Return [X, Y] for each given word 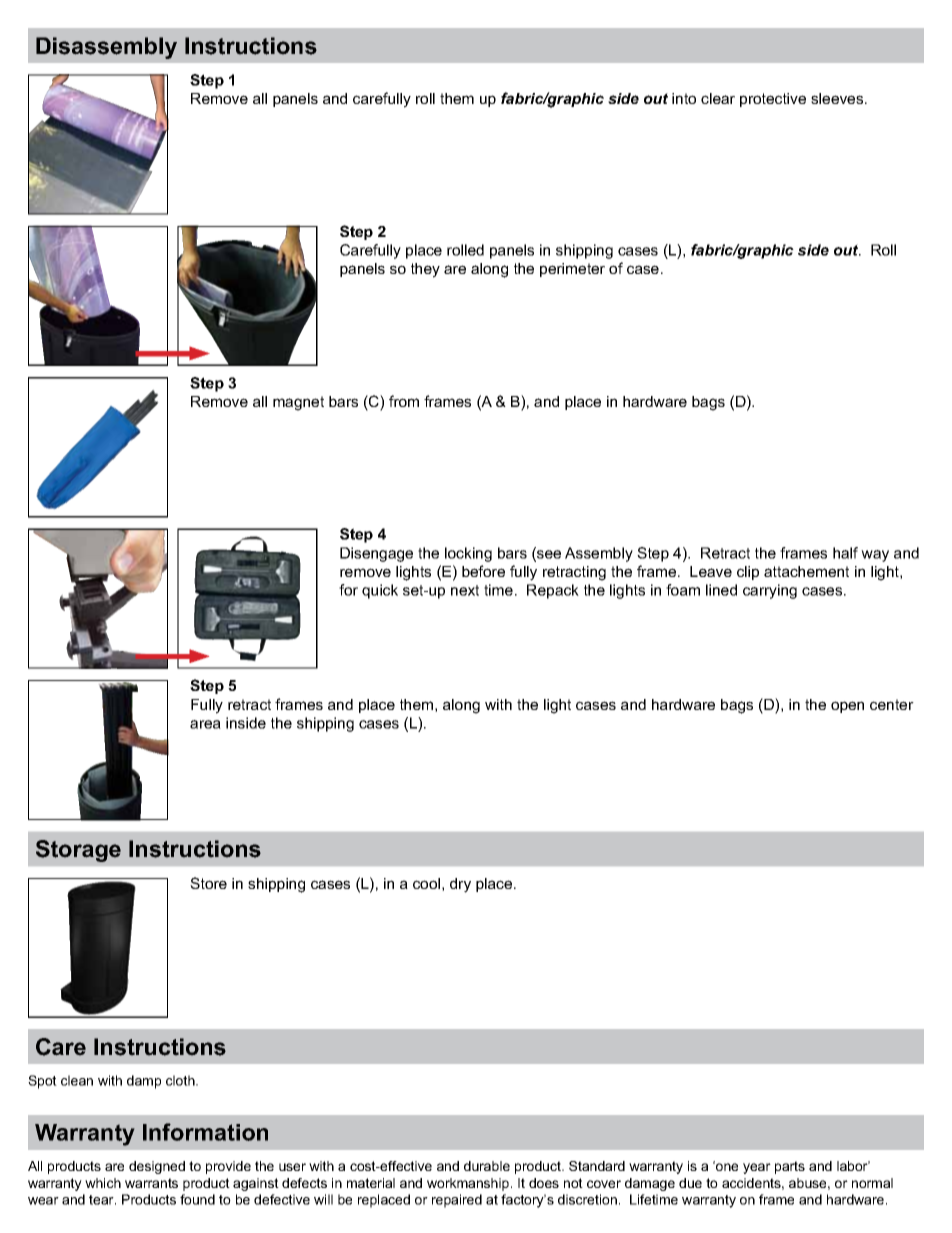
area [205, 724]
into [684, 98]
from [404, 401]
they [425, 270]
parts [790, 1167]
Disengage [376, 554]
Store [208, 883]
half [845, 553]
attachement [806, 571]
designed [157, 1167]
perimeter [572, 270]
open [847, 707]
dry [460, 885]
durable [487, 1166]
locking [468, 554]
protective [773, 100]
